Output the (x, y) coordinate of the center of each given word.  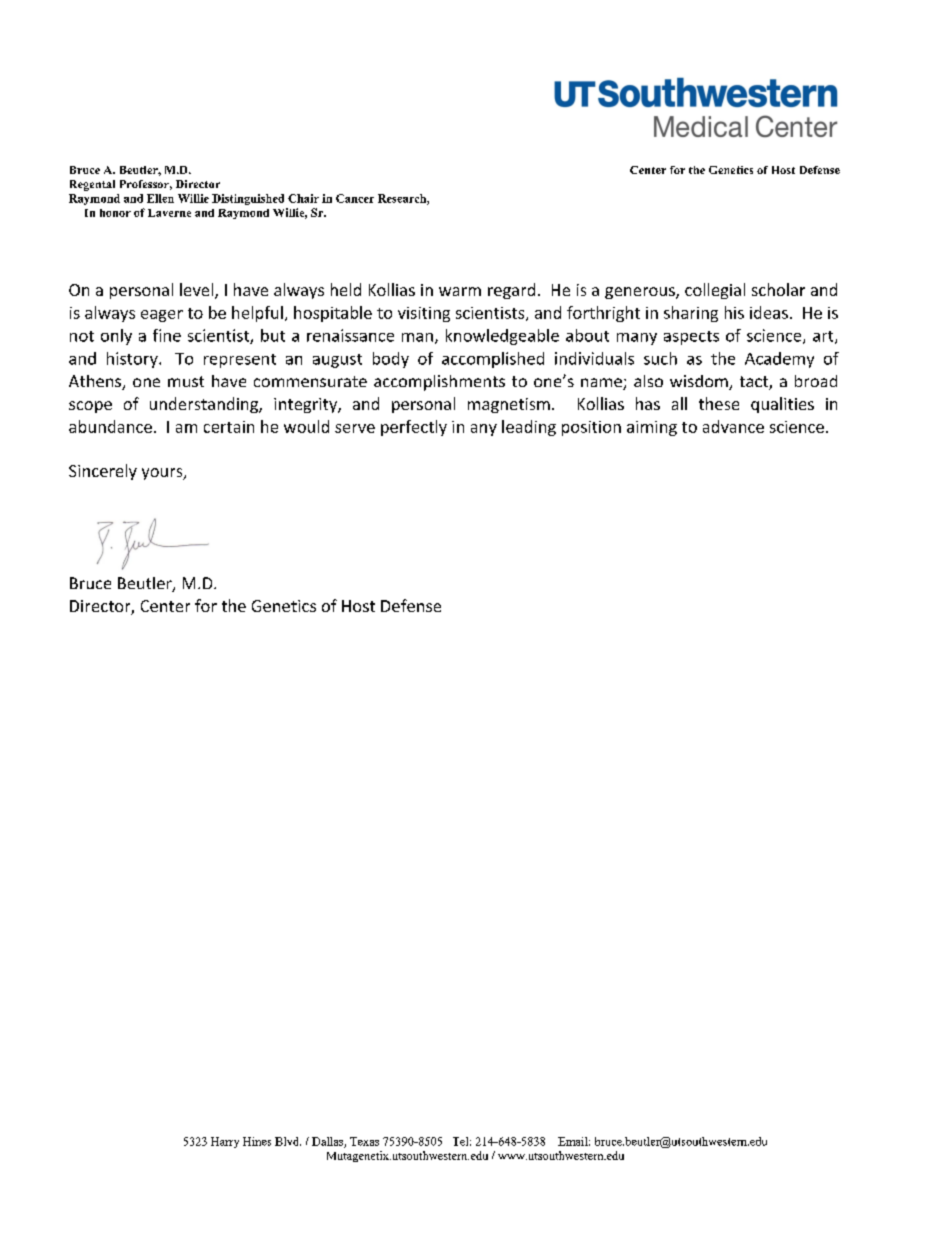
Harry (225, 1142)
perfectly (414, 428)
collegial (715, 291)
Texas (364, 1141)
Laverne (169, 213)
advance (733, 426)
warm (460, 291)
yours (163, 474)
